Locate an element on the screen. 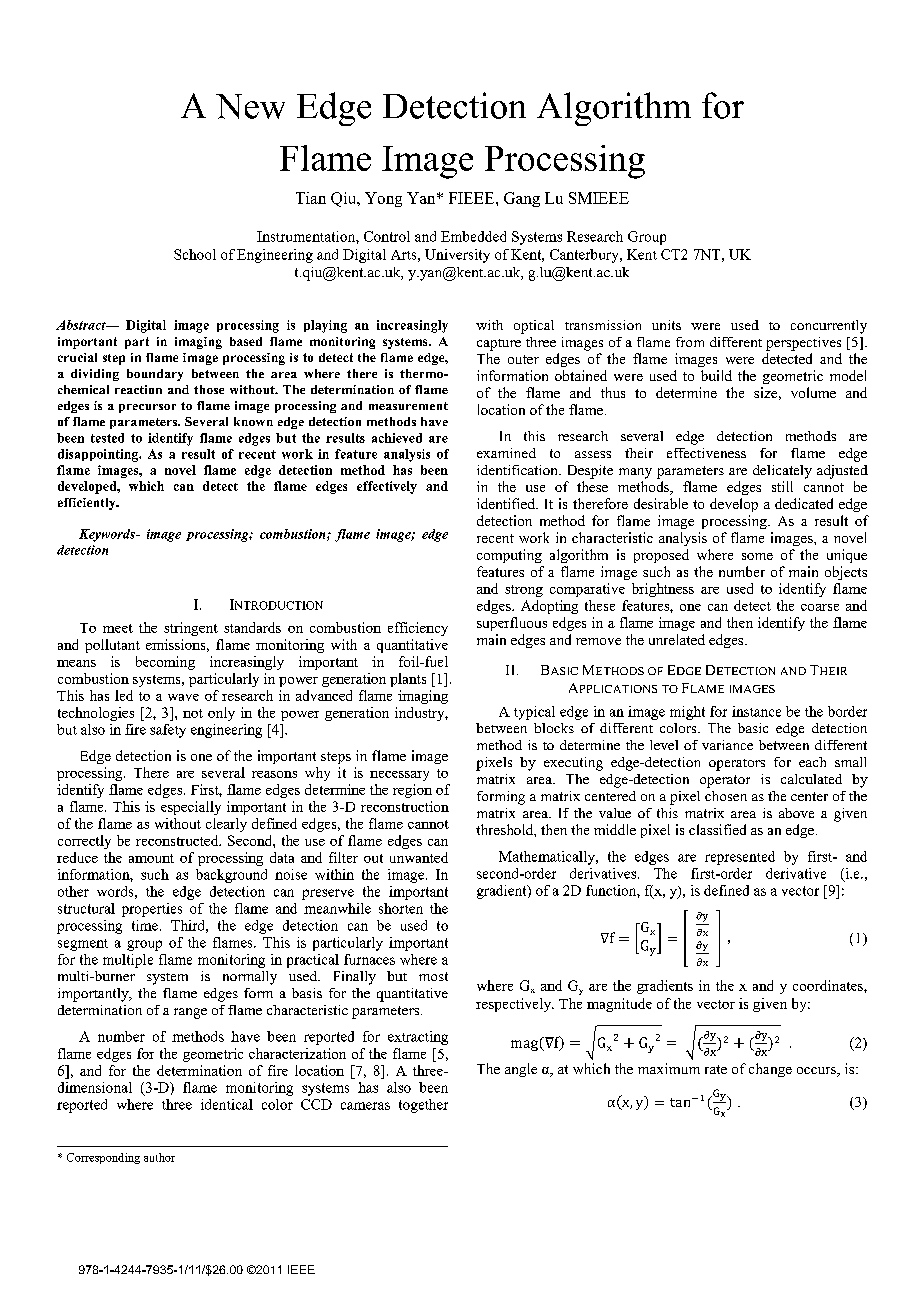  unwanted is located at coordinates (419, 857).
